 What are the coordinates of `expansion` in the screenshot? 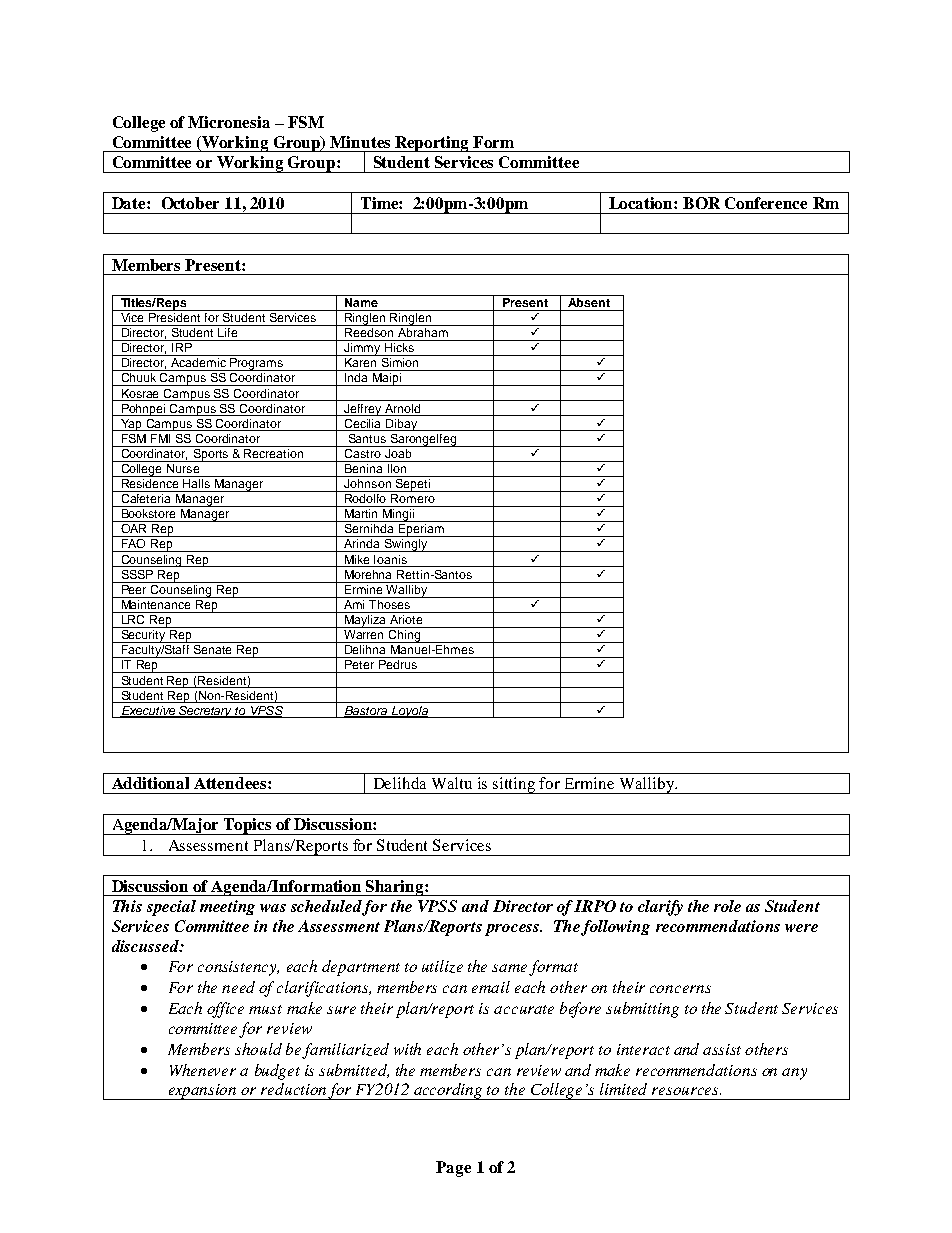 It's located at (203, 1092).
